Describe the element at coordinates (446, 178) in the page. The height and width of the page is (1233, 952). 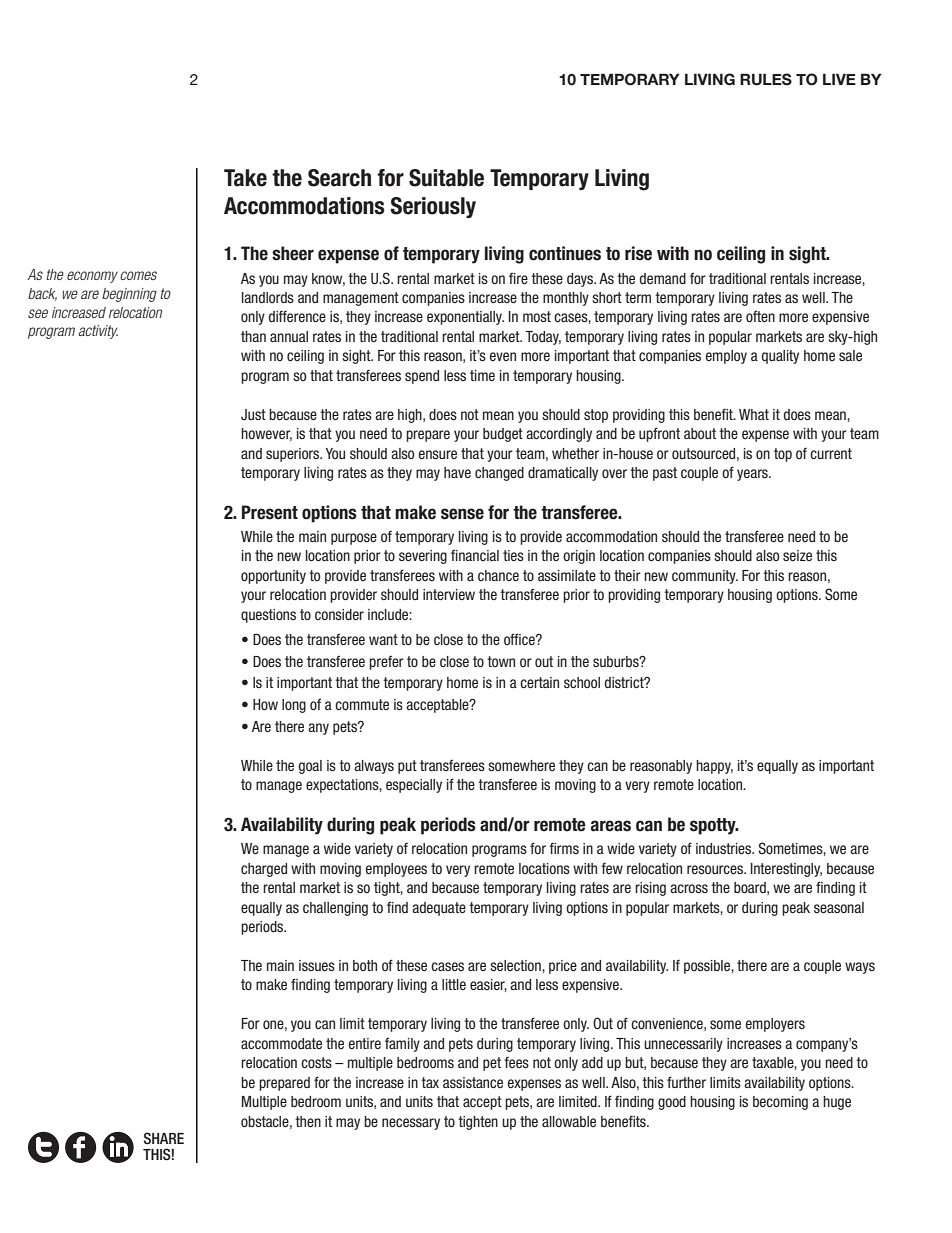
I see `Suitable` at that location.
